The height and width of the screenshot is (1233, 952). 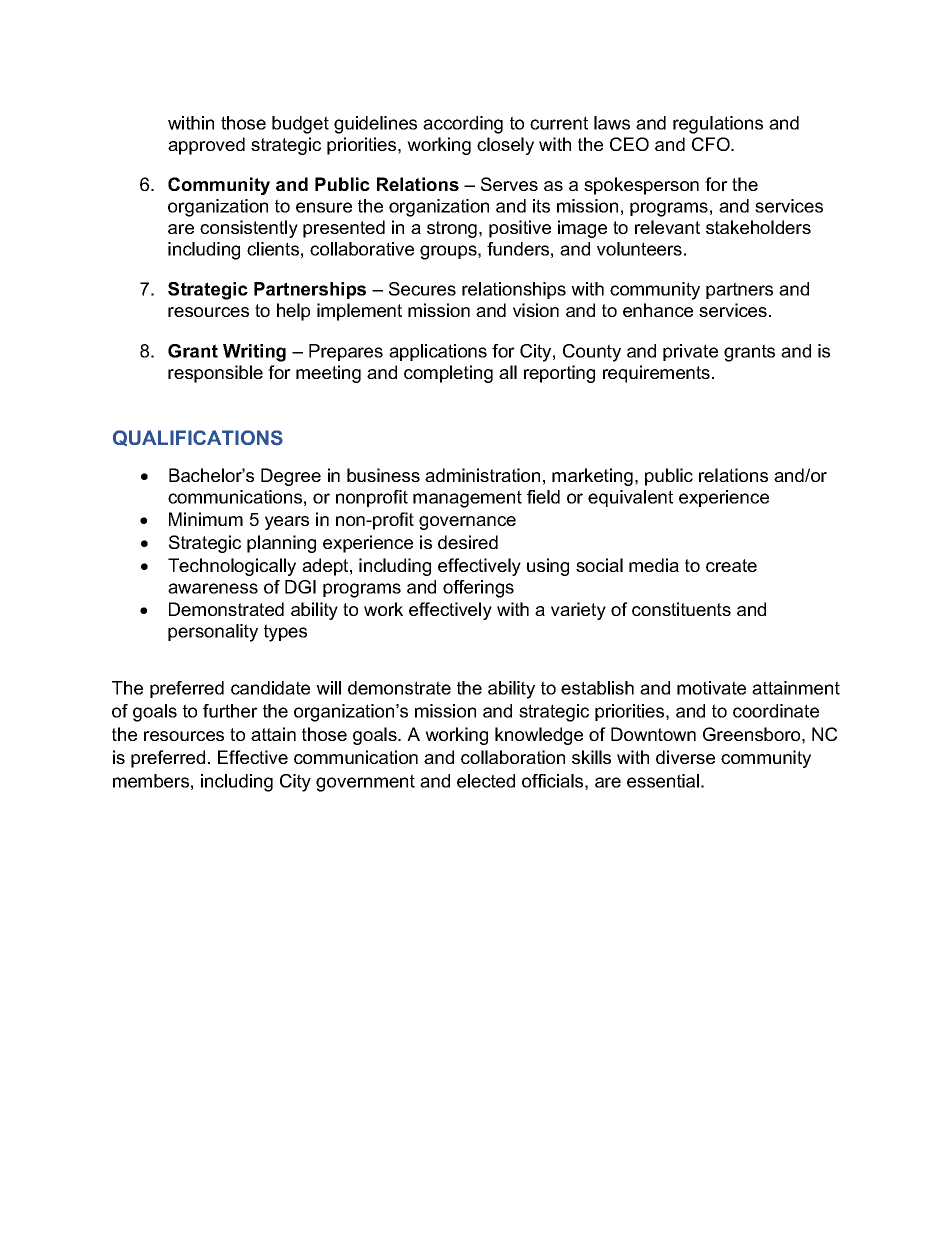 I want to click on budget, so click(x=300, y=125).
